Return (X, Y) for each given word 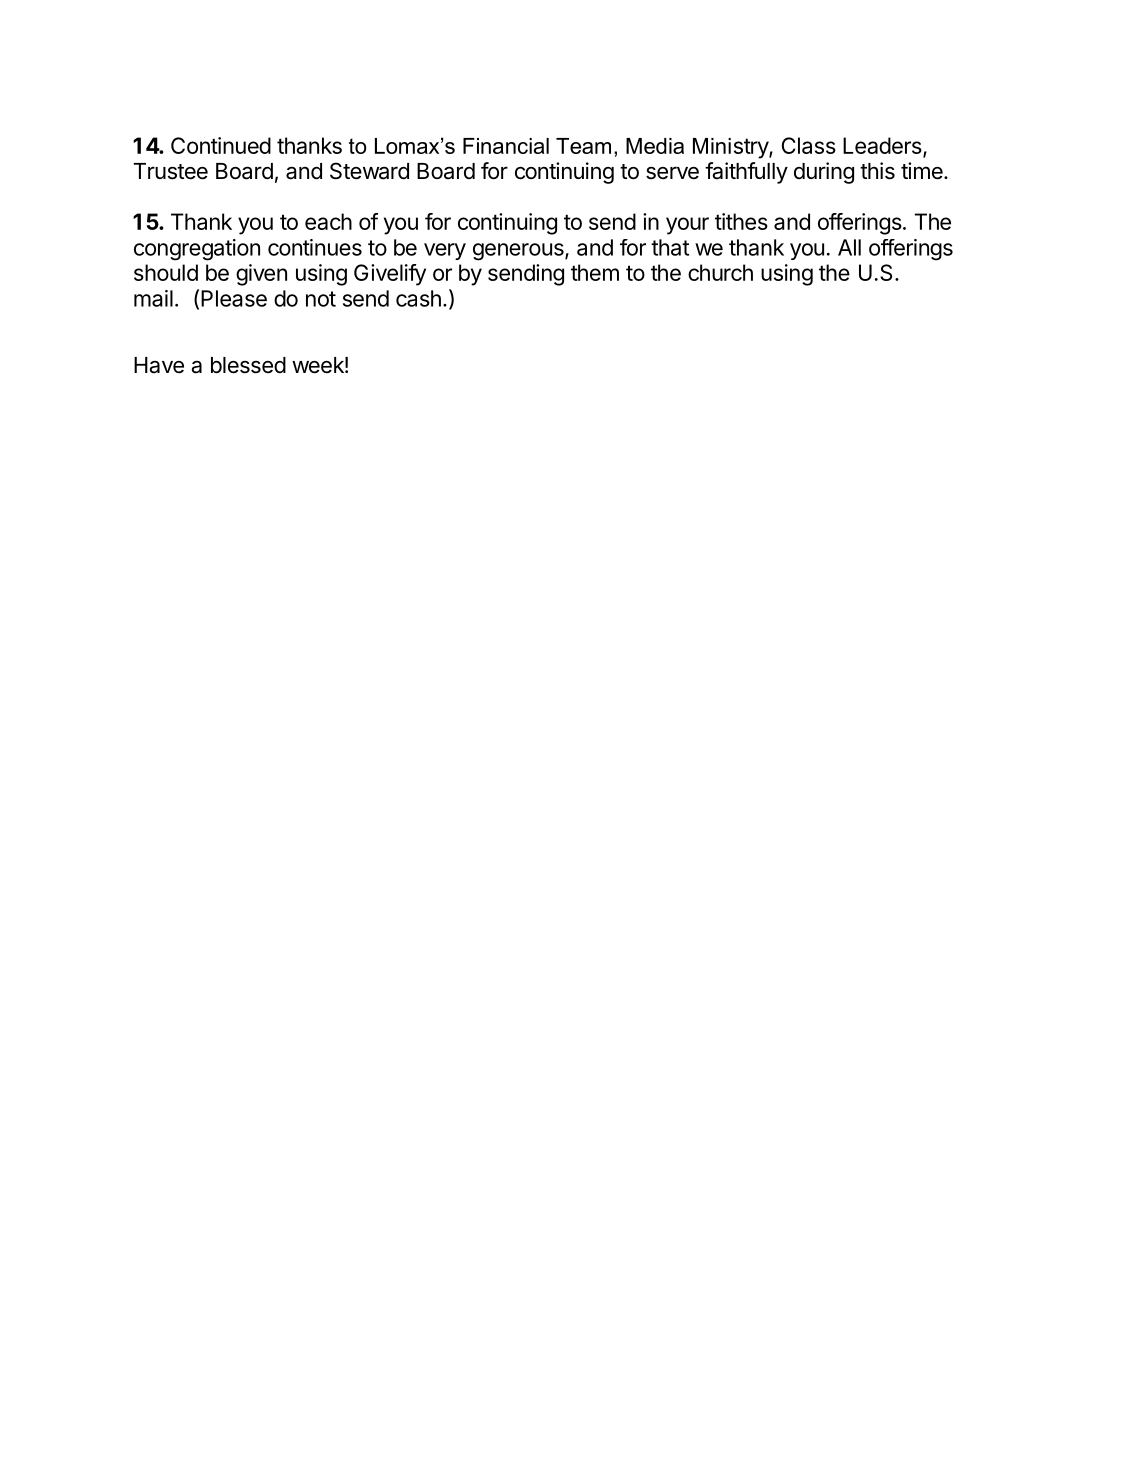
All (849, 247)
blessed (248, 365)
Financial (506, 146)
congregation (197, 250)
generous (519, 252)
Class (809, 145)
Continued (221, 145)
